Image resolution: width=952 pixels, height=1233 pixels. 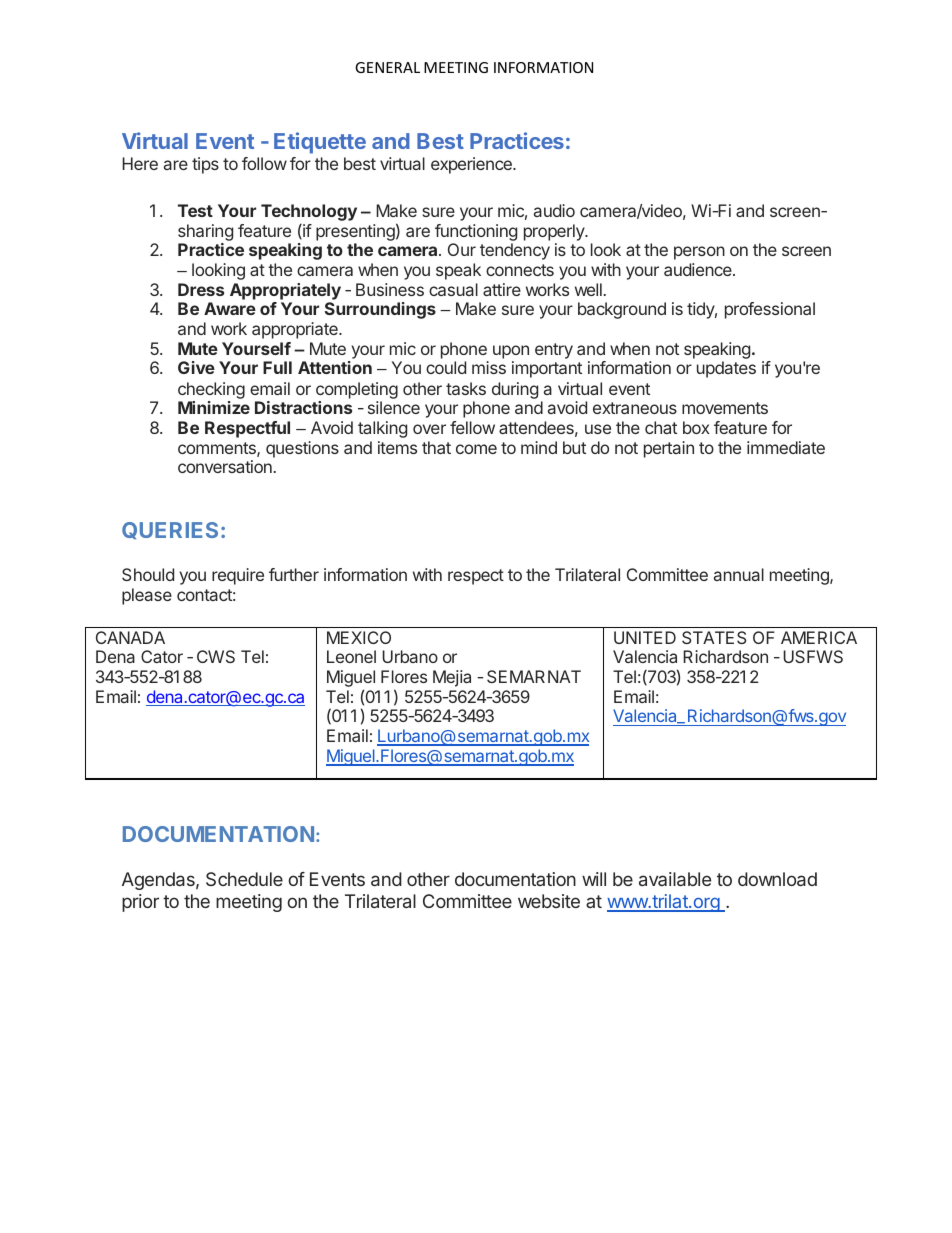 What do you see at coordinates (387, 67) in the screenshot?
I see `GENERAL` at bounding box center [387, 67].
